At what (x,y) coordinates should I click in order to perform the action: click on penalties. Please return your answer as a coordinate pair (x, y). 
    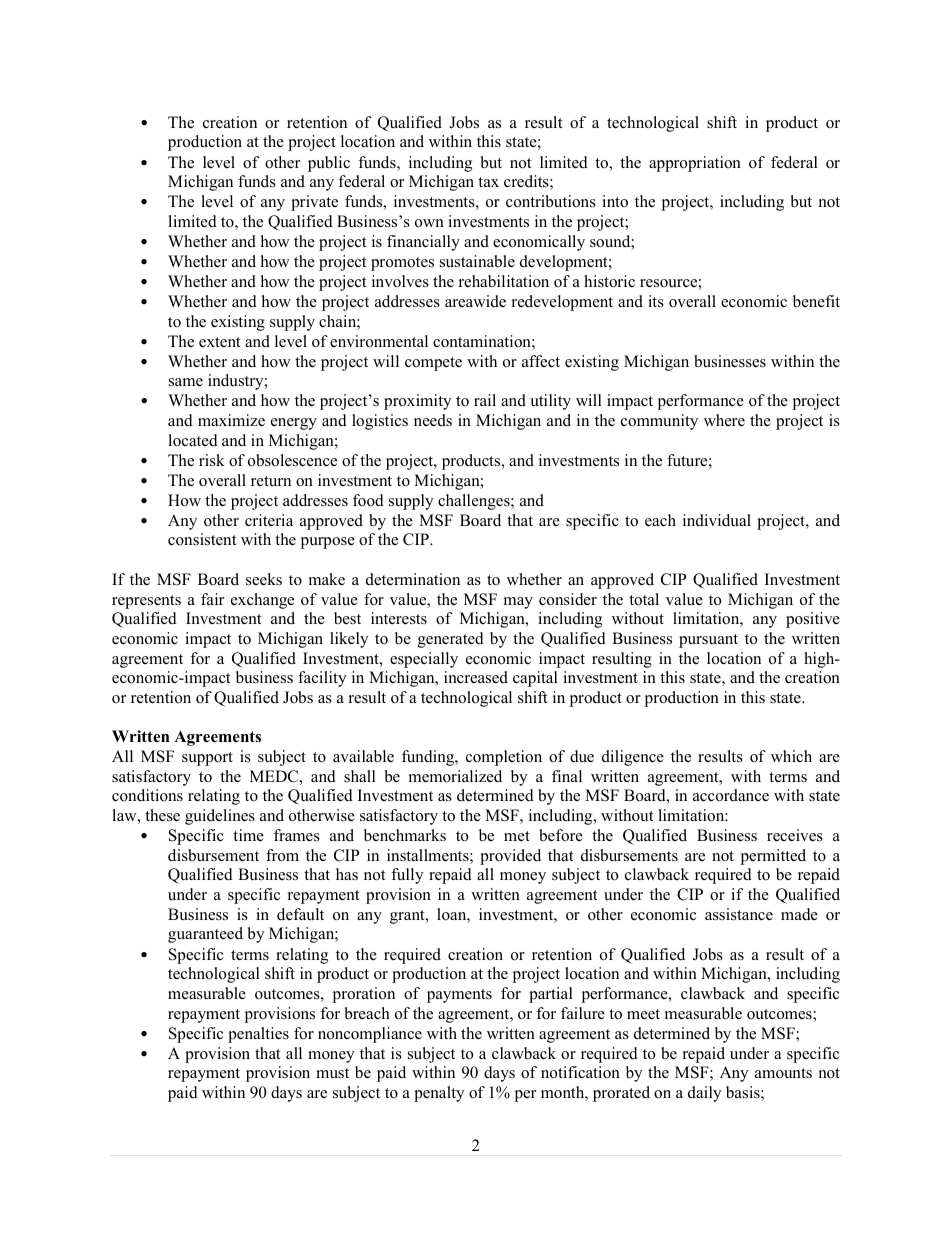
    Looking at the image, I should click on (258, 1035).
